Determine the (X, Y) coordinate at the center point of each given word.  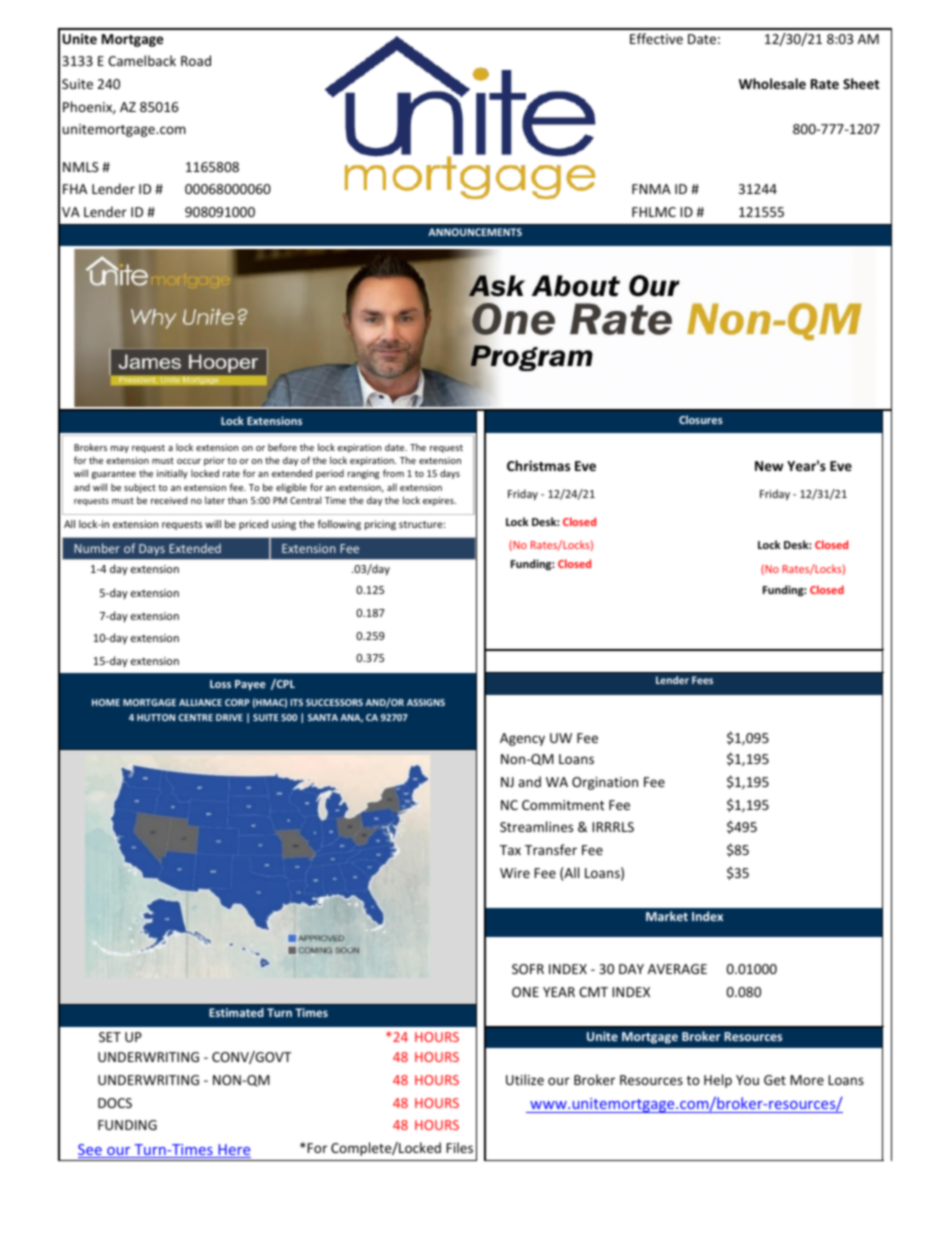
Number (97, 548)
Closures (701, 419)
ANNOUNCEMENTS (475, 232)
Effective (656, 38)
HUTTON (156, 717)
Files (459, 1147)
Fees (702, 680)
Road (196, 60)
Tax (510, 850)
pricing (380, 525)
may (120, 449)
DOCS (115, 1103)
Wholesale (772, 83)
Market (667, 916)
